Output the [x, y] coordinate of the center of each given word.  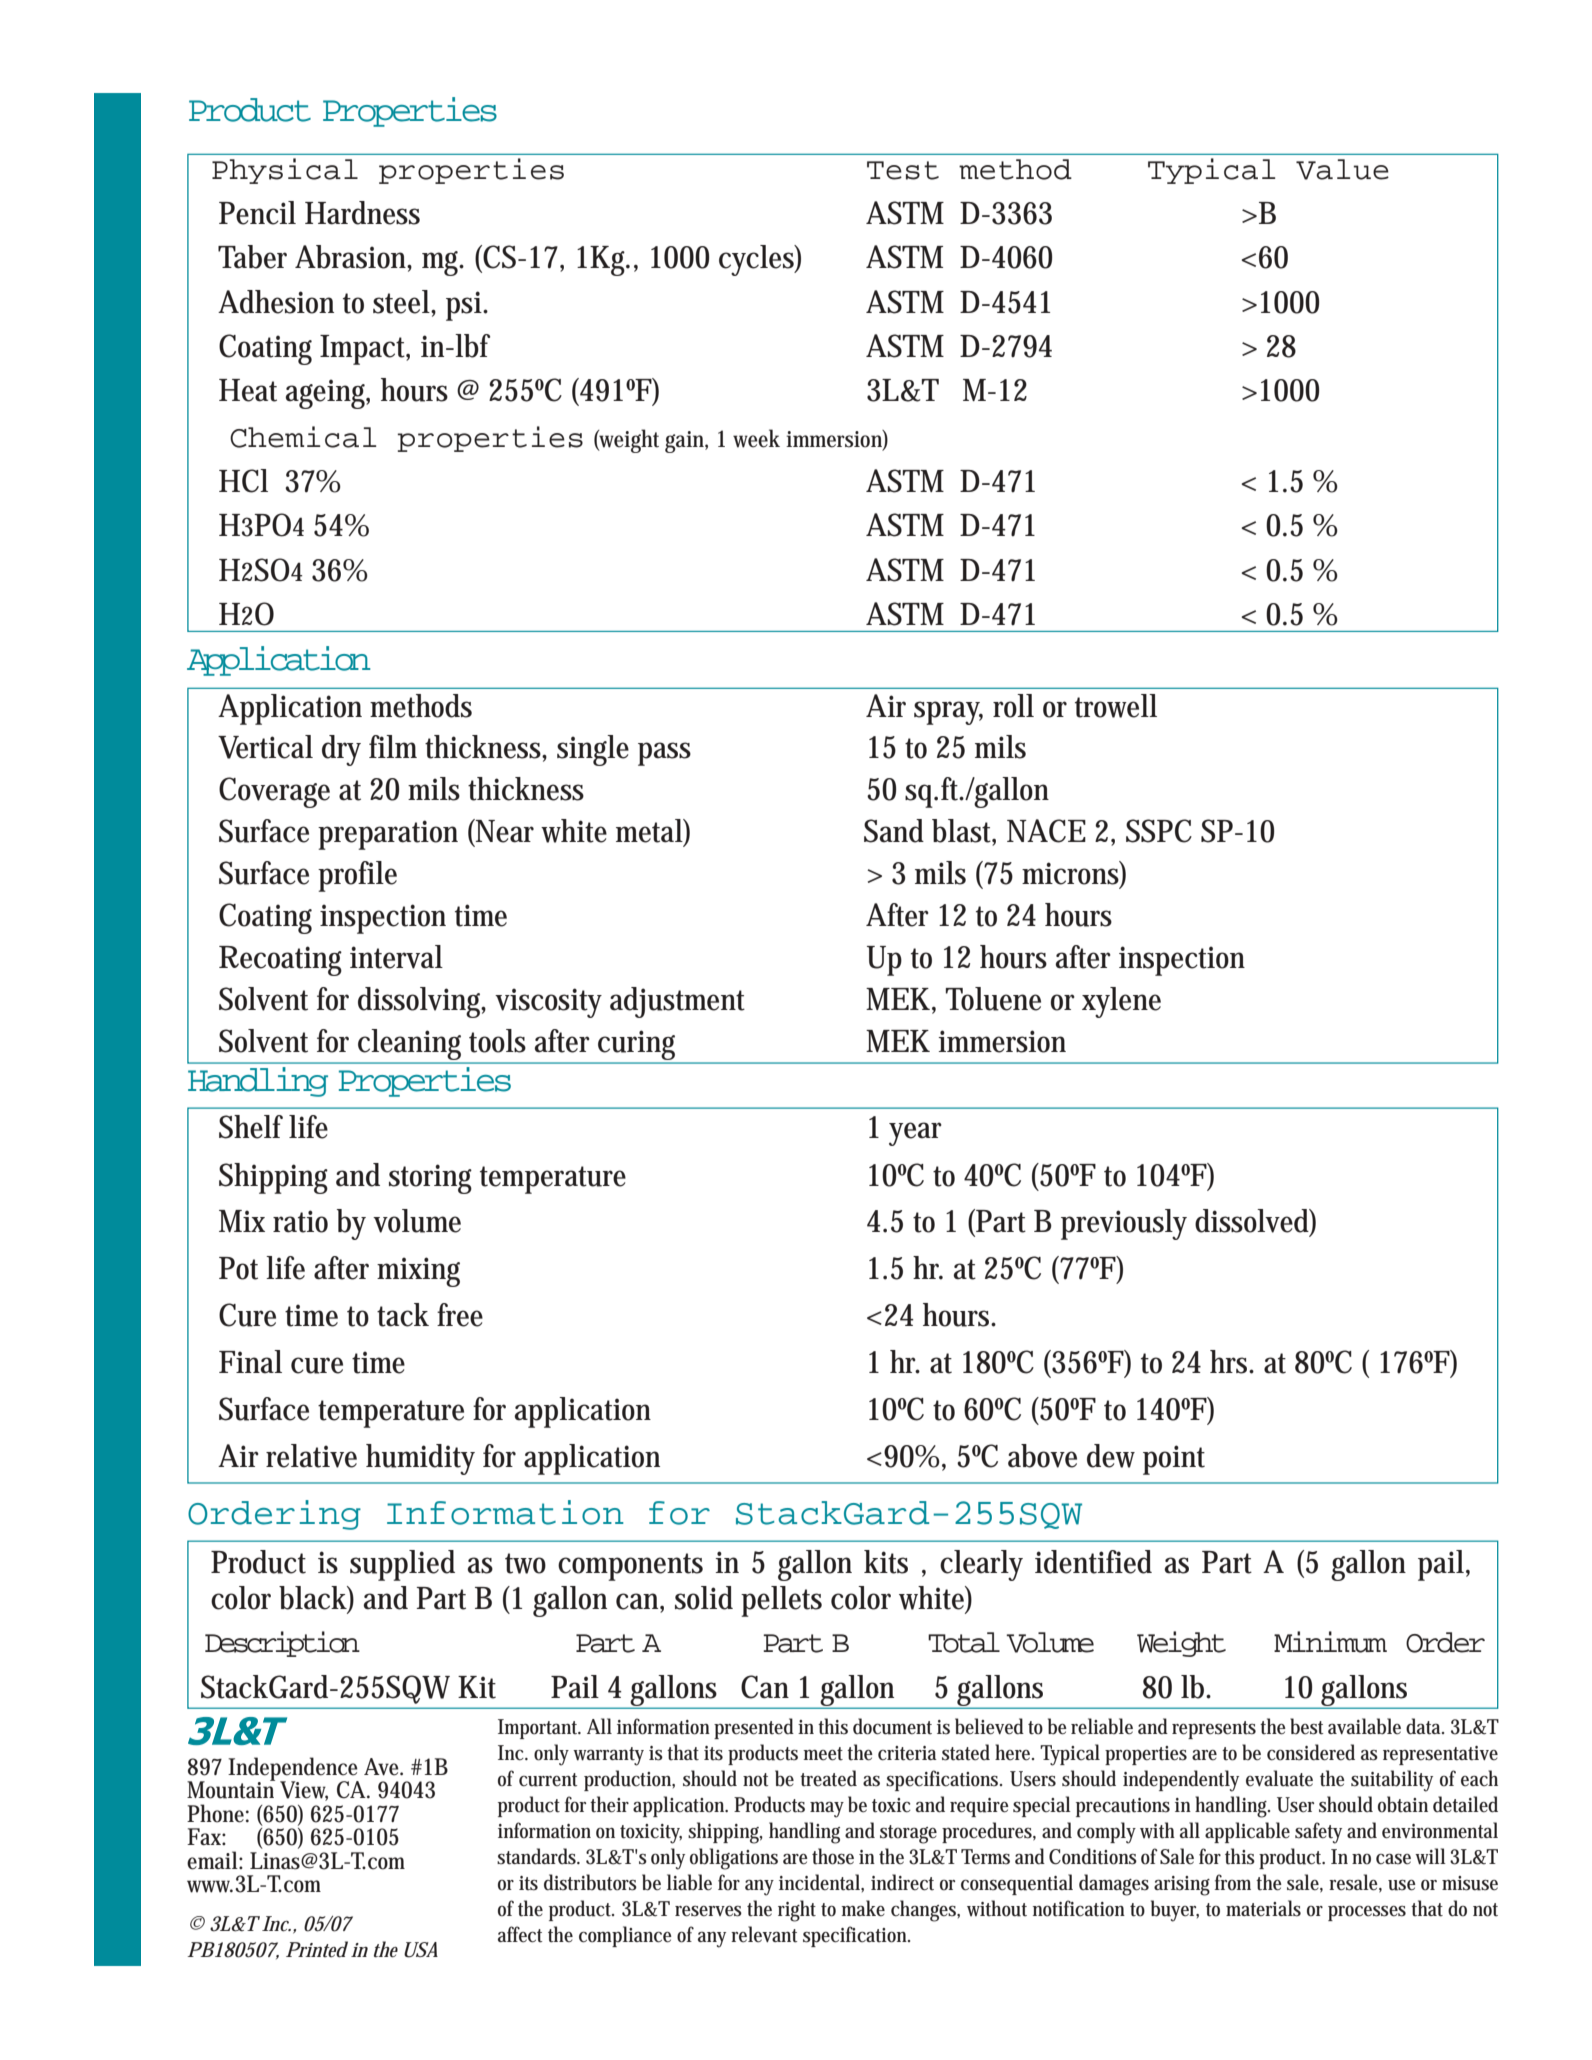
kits [886, 1562]
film [393, 746]
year [915, 1134]
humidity [420, 1459]
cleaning [409, 1044]
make [863, 1908]
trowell [1116, 706]
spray [948, 713]
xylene [1121, 1002]
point [1174, 1460]
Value [1342, 169]
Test [903, 170]
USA [421, 1950]
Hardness [362, 213]
